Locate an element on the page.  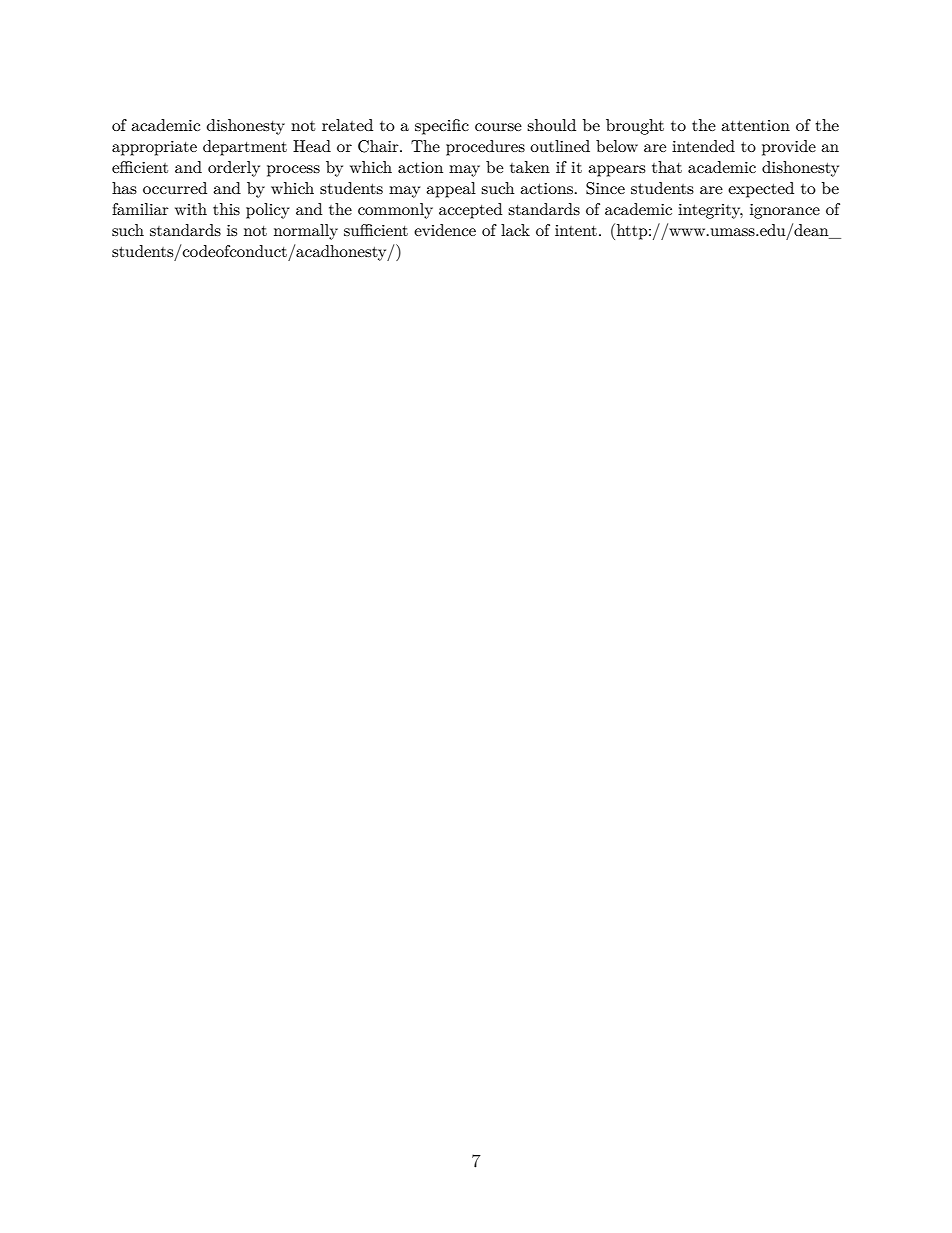
evidence is located at coordinates (445, 230).
